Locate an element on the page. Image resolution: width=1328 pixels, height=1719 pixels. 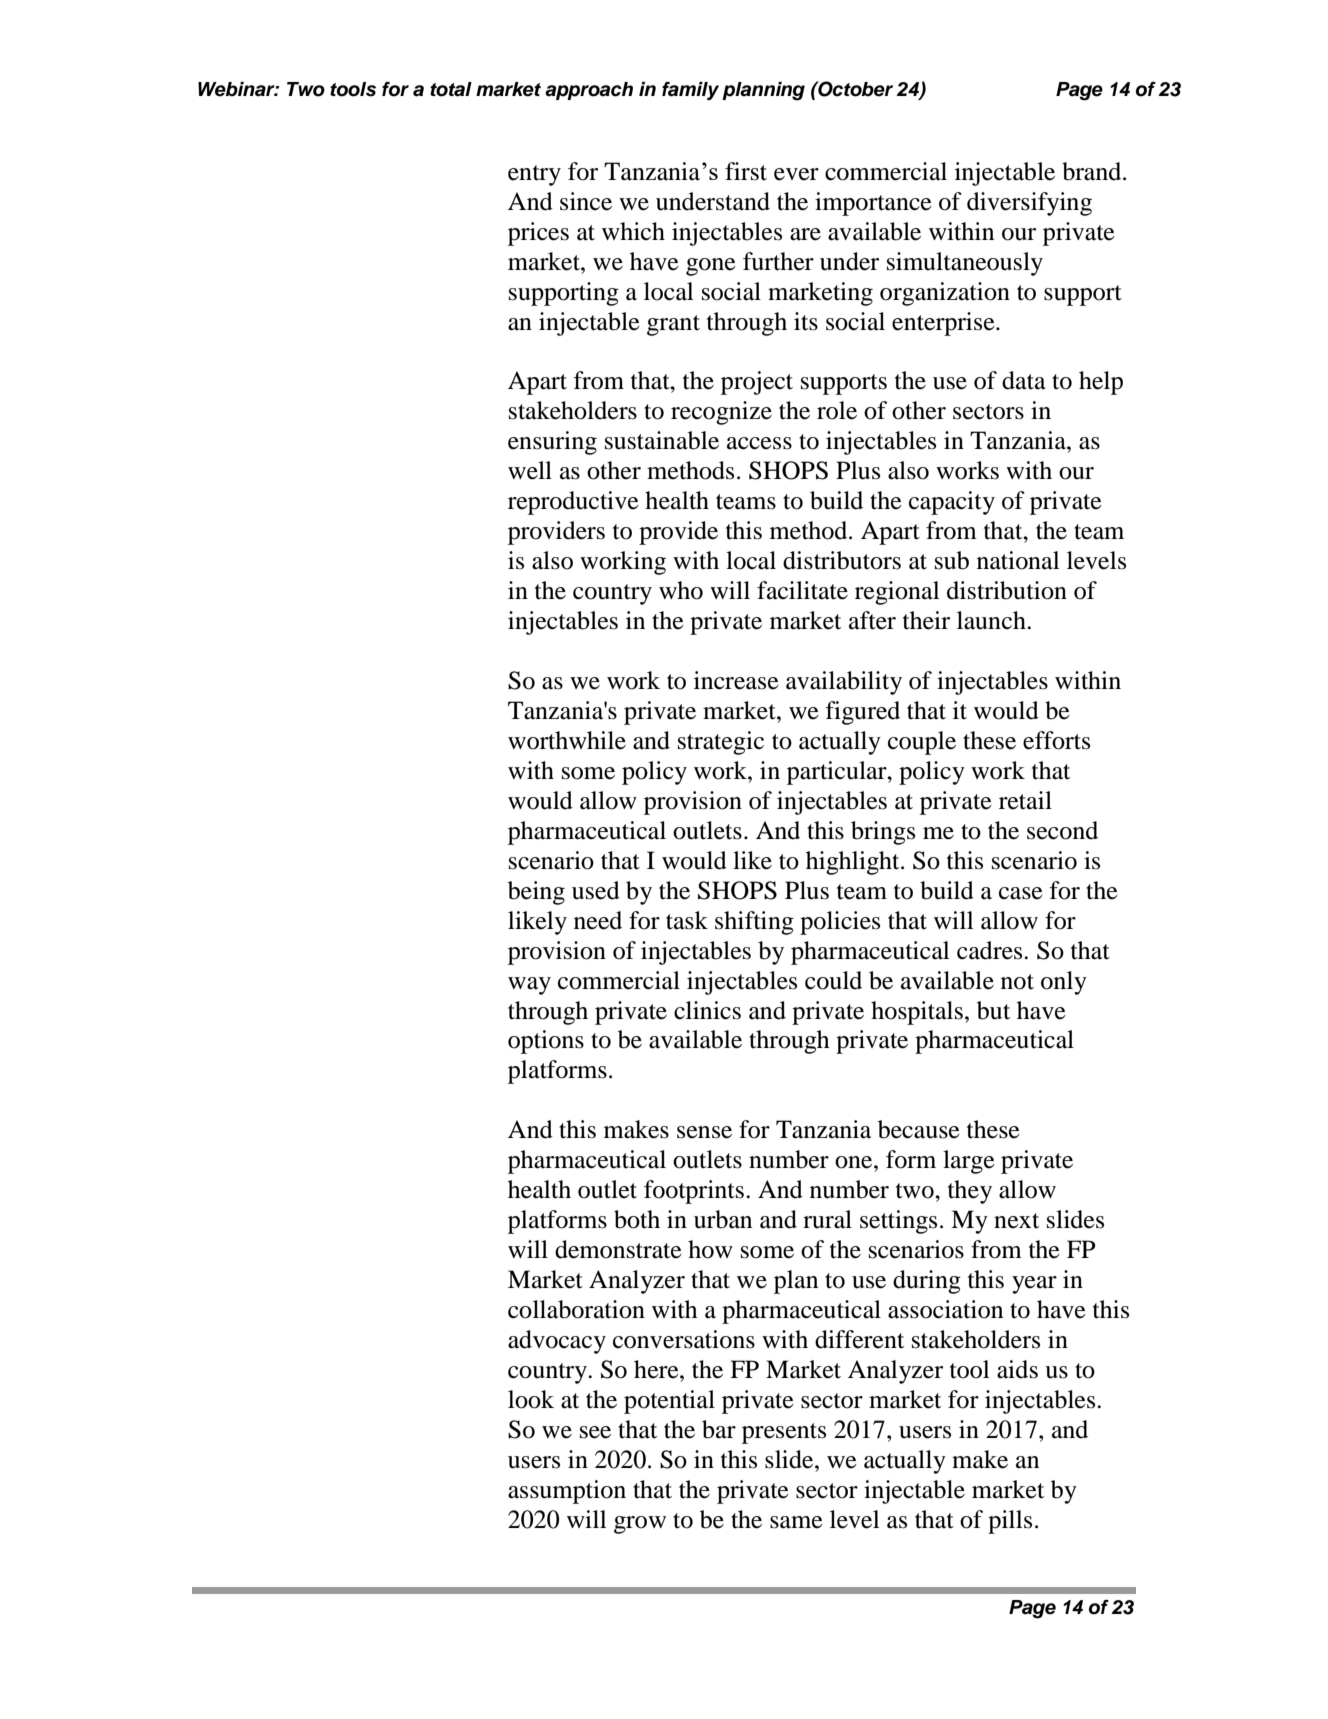
cadres is located at coordinates (991, 950).
